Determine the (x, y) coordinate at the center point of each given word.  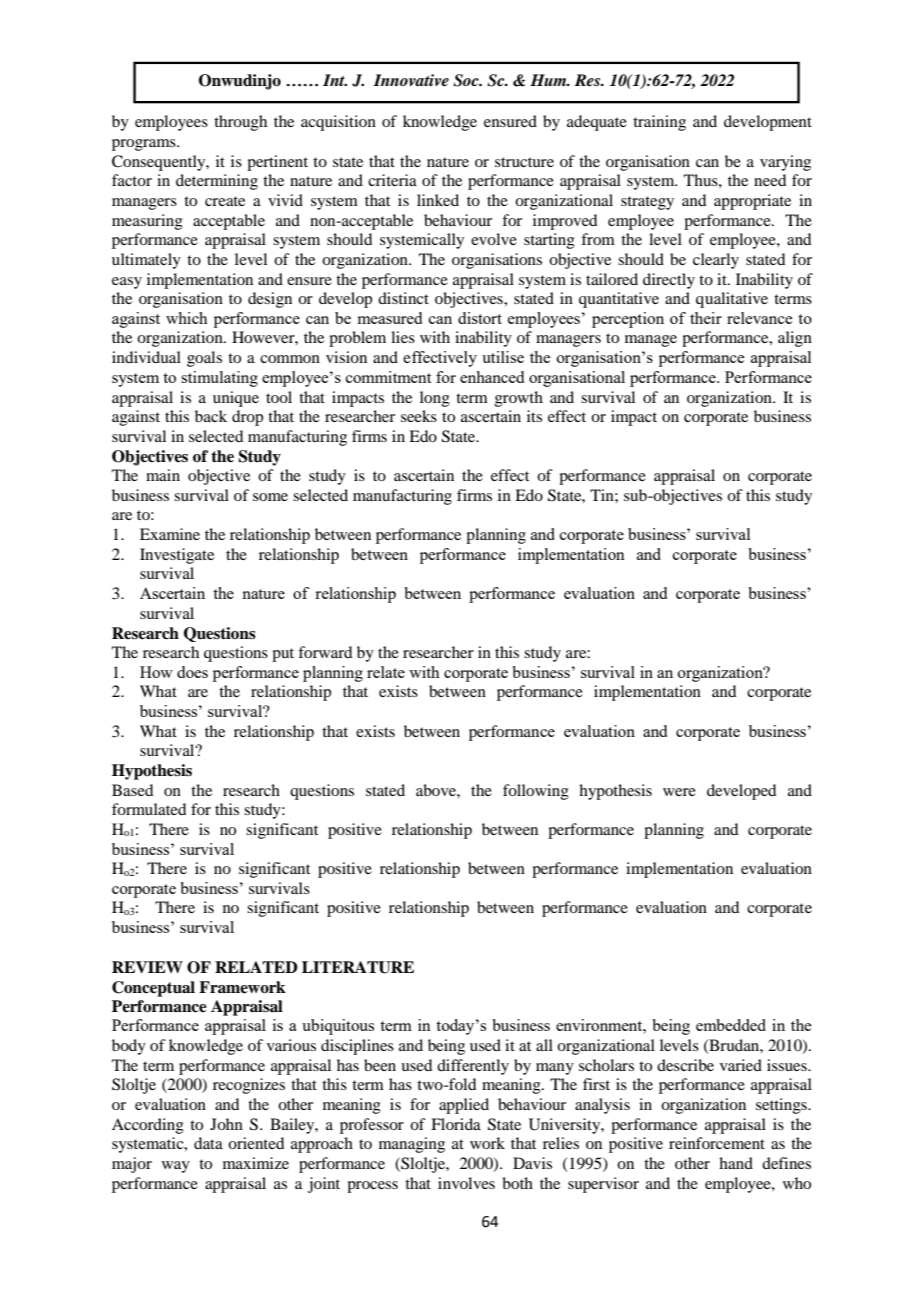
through (240, 123)
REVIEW (147, 967)
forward (325, 652)
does (192, 672)
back (211, 416)
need (770, 180)
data (208, 1143)
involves (466, 1183)
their (706, 318)
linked (438, 200)
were (679, 792)
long (435, 399)
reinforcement (717, 1143)
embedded (731, 1025)
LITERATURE (358, 967)
